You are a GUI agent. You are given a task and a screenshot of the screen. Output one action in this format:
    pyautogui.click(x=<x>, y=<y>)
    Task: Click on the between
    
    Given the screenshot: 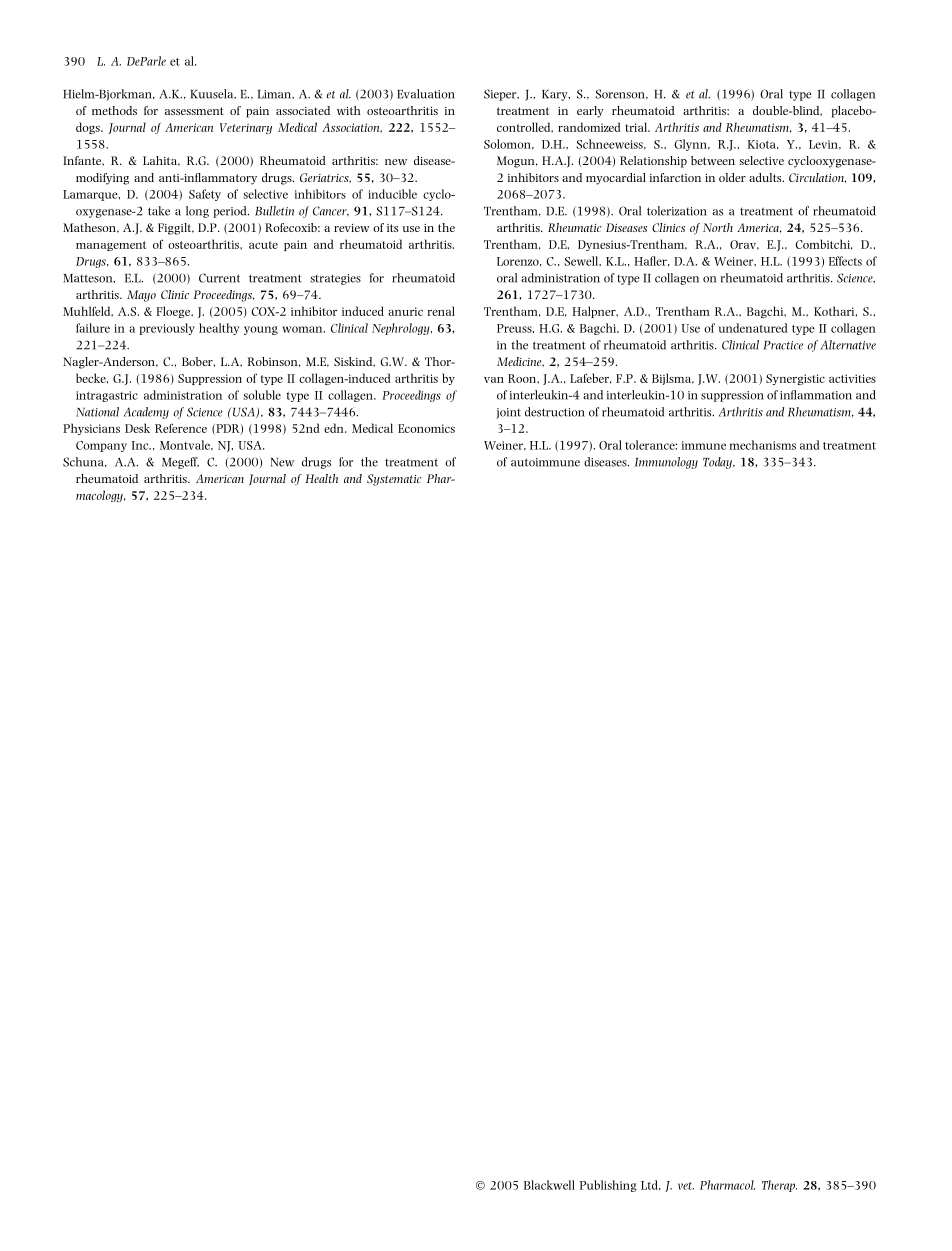 What is the action you would take?
    pyautogui.click(x=713, y=160)
